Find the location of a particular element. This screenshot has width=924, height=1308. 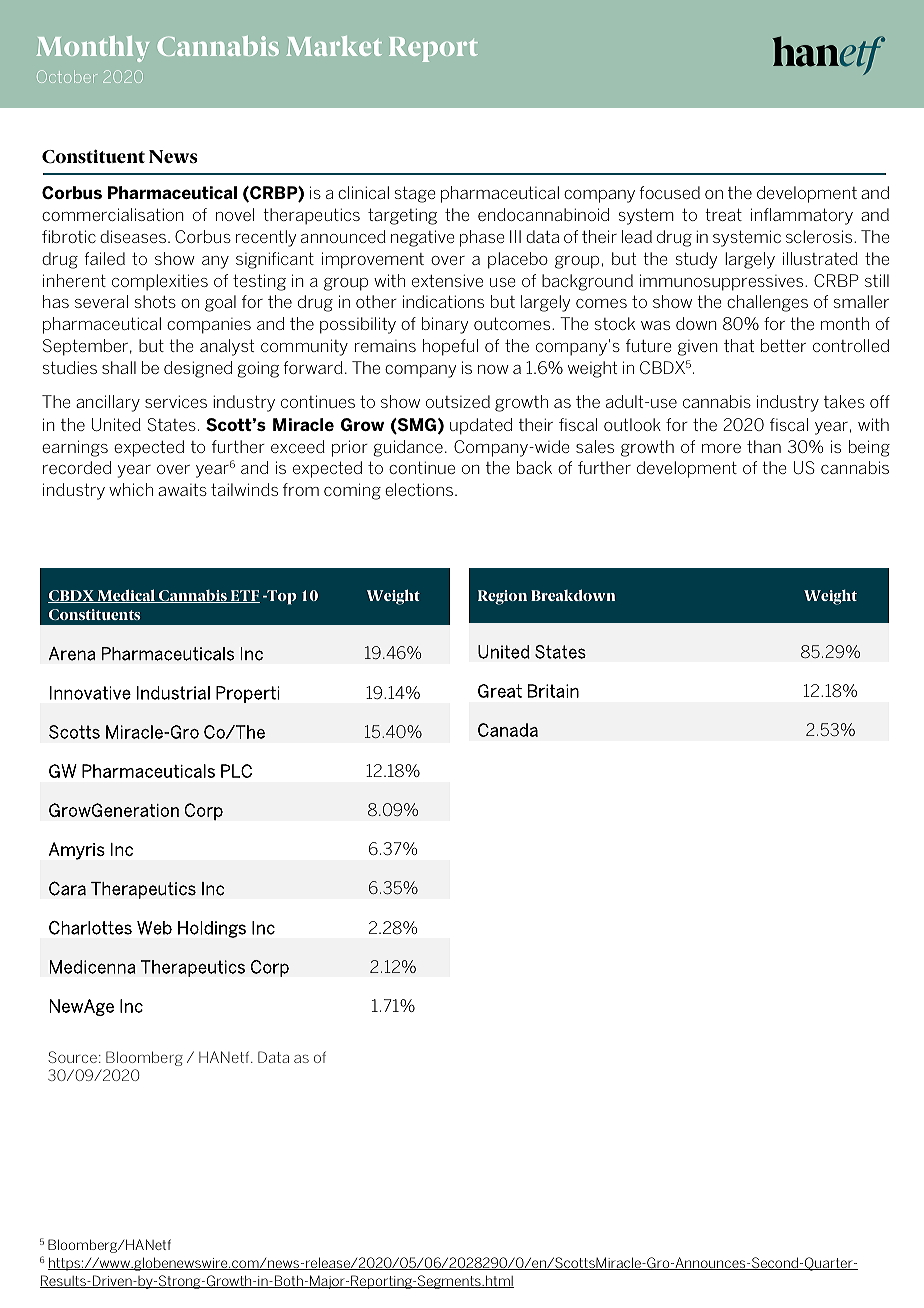

illustrated is located at coordinates (820, 258).
